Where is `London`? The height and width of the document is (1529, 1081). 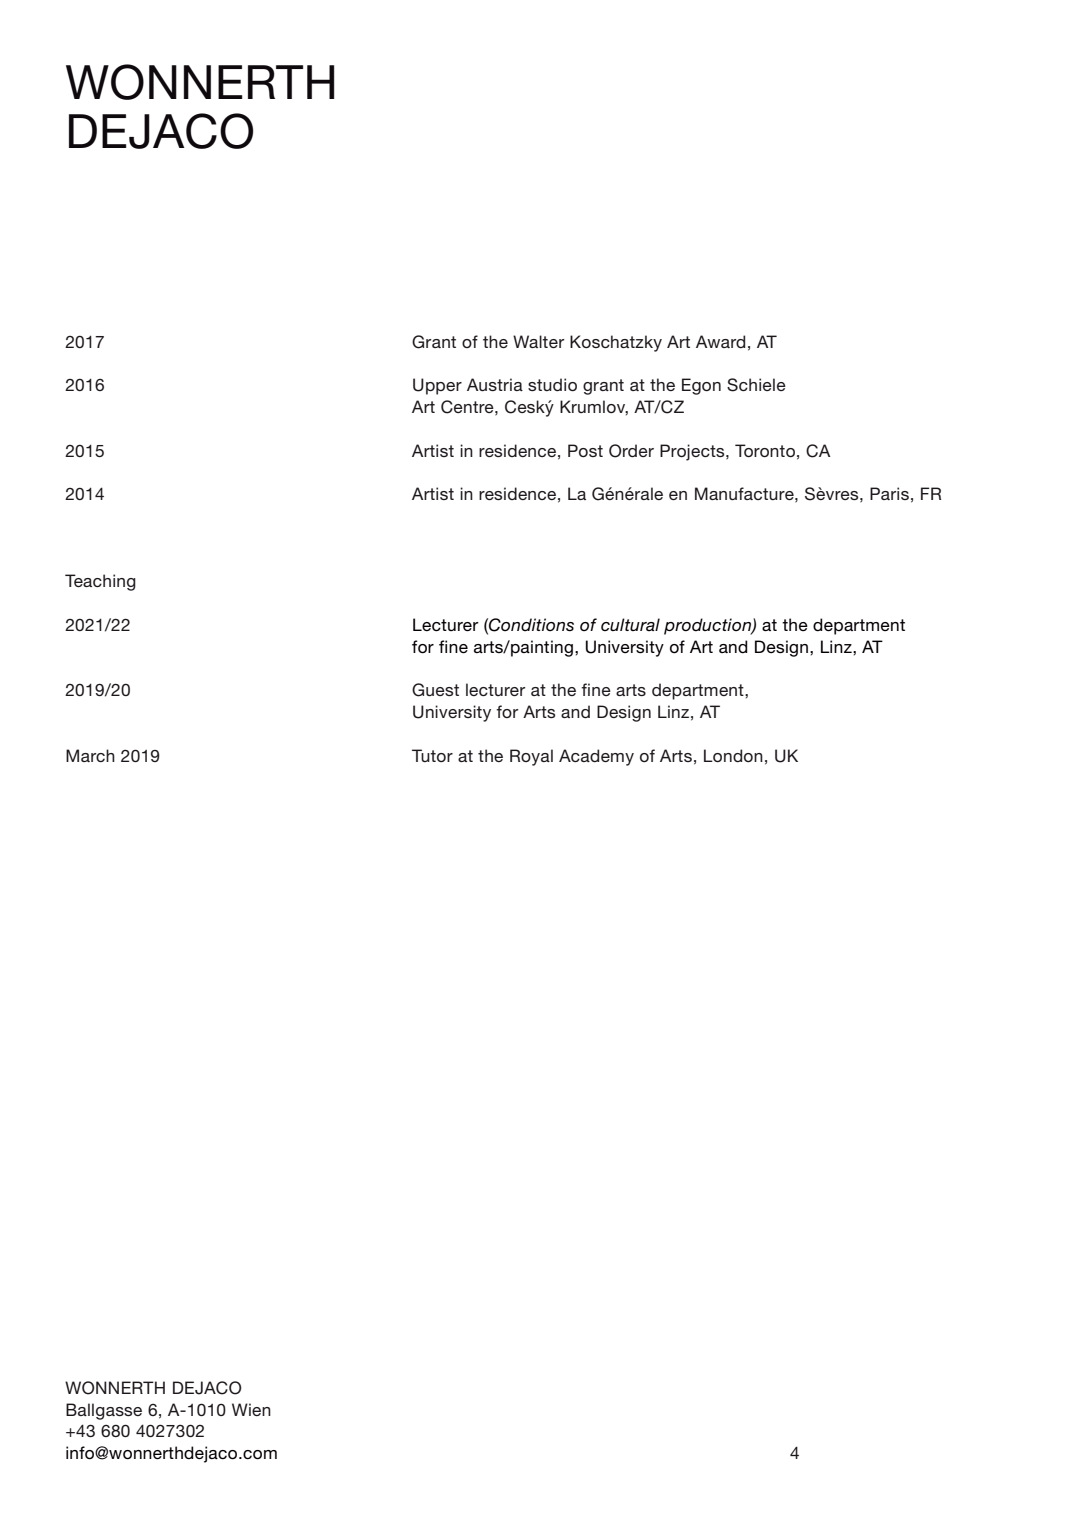 London is located at coordinates (733, 755).
